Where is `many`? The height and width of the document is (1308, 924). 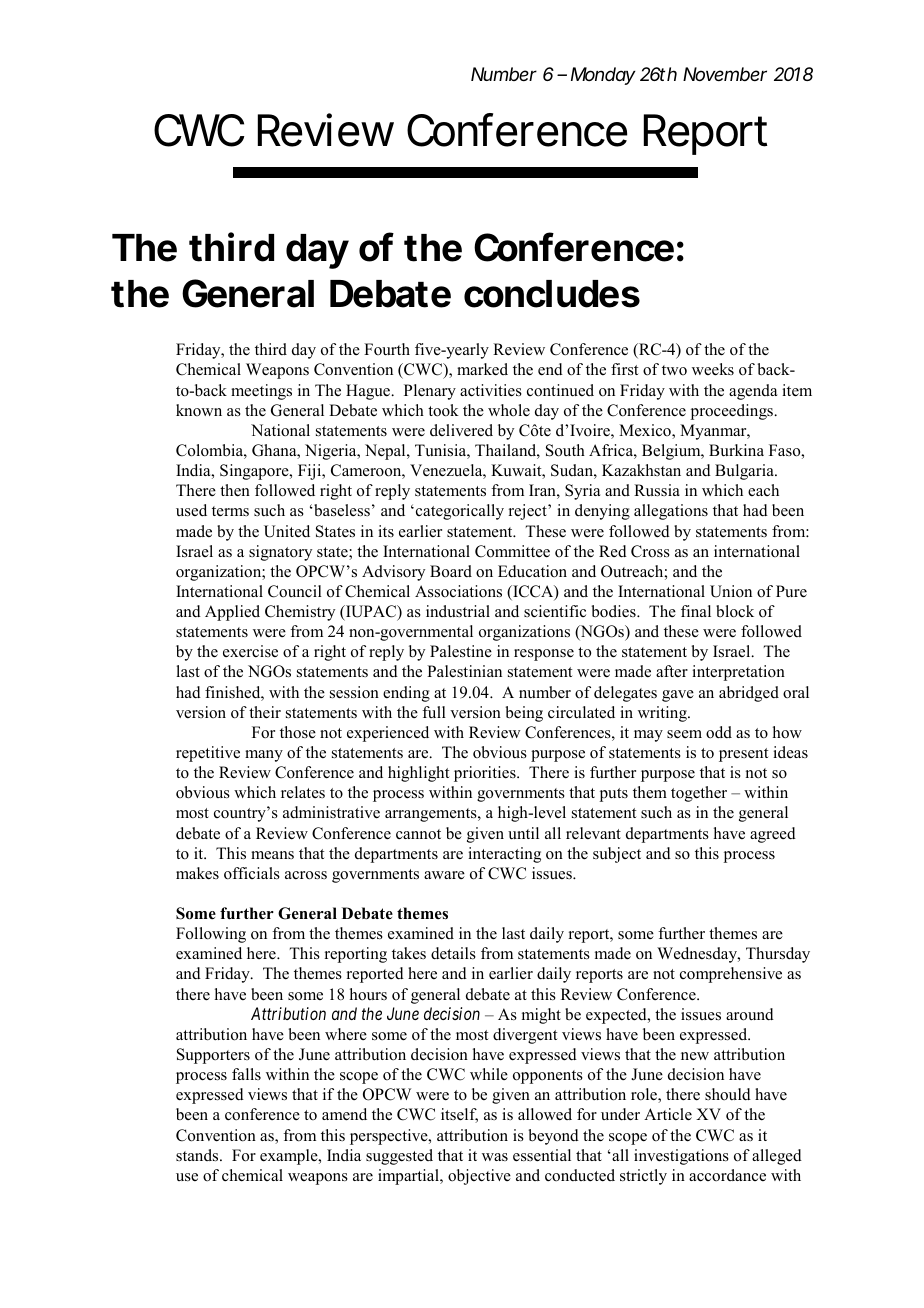 many is located at coordinates (264, 756).
